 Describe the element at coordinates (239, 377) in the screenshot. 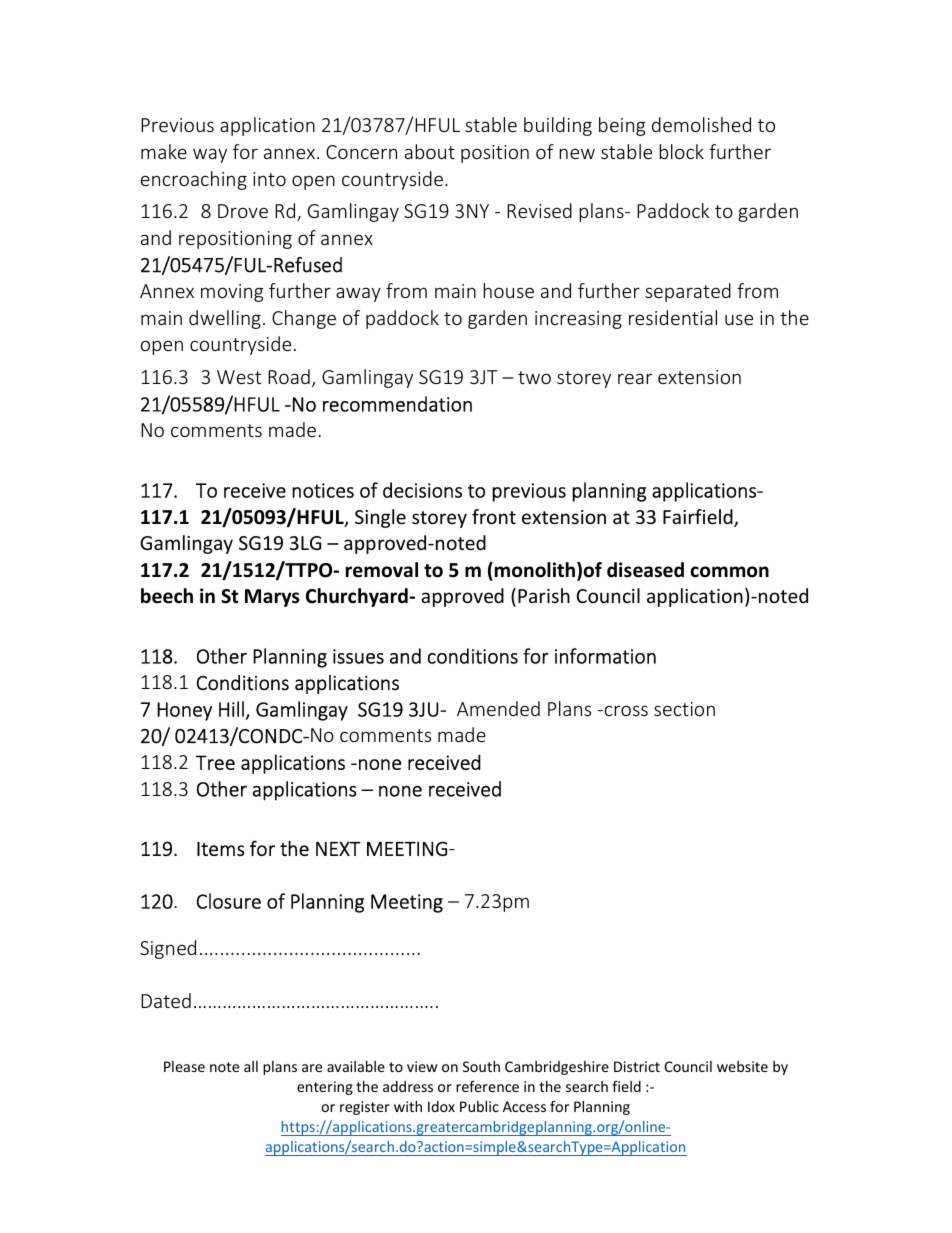

I see `West` at that location.
